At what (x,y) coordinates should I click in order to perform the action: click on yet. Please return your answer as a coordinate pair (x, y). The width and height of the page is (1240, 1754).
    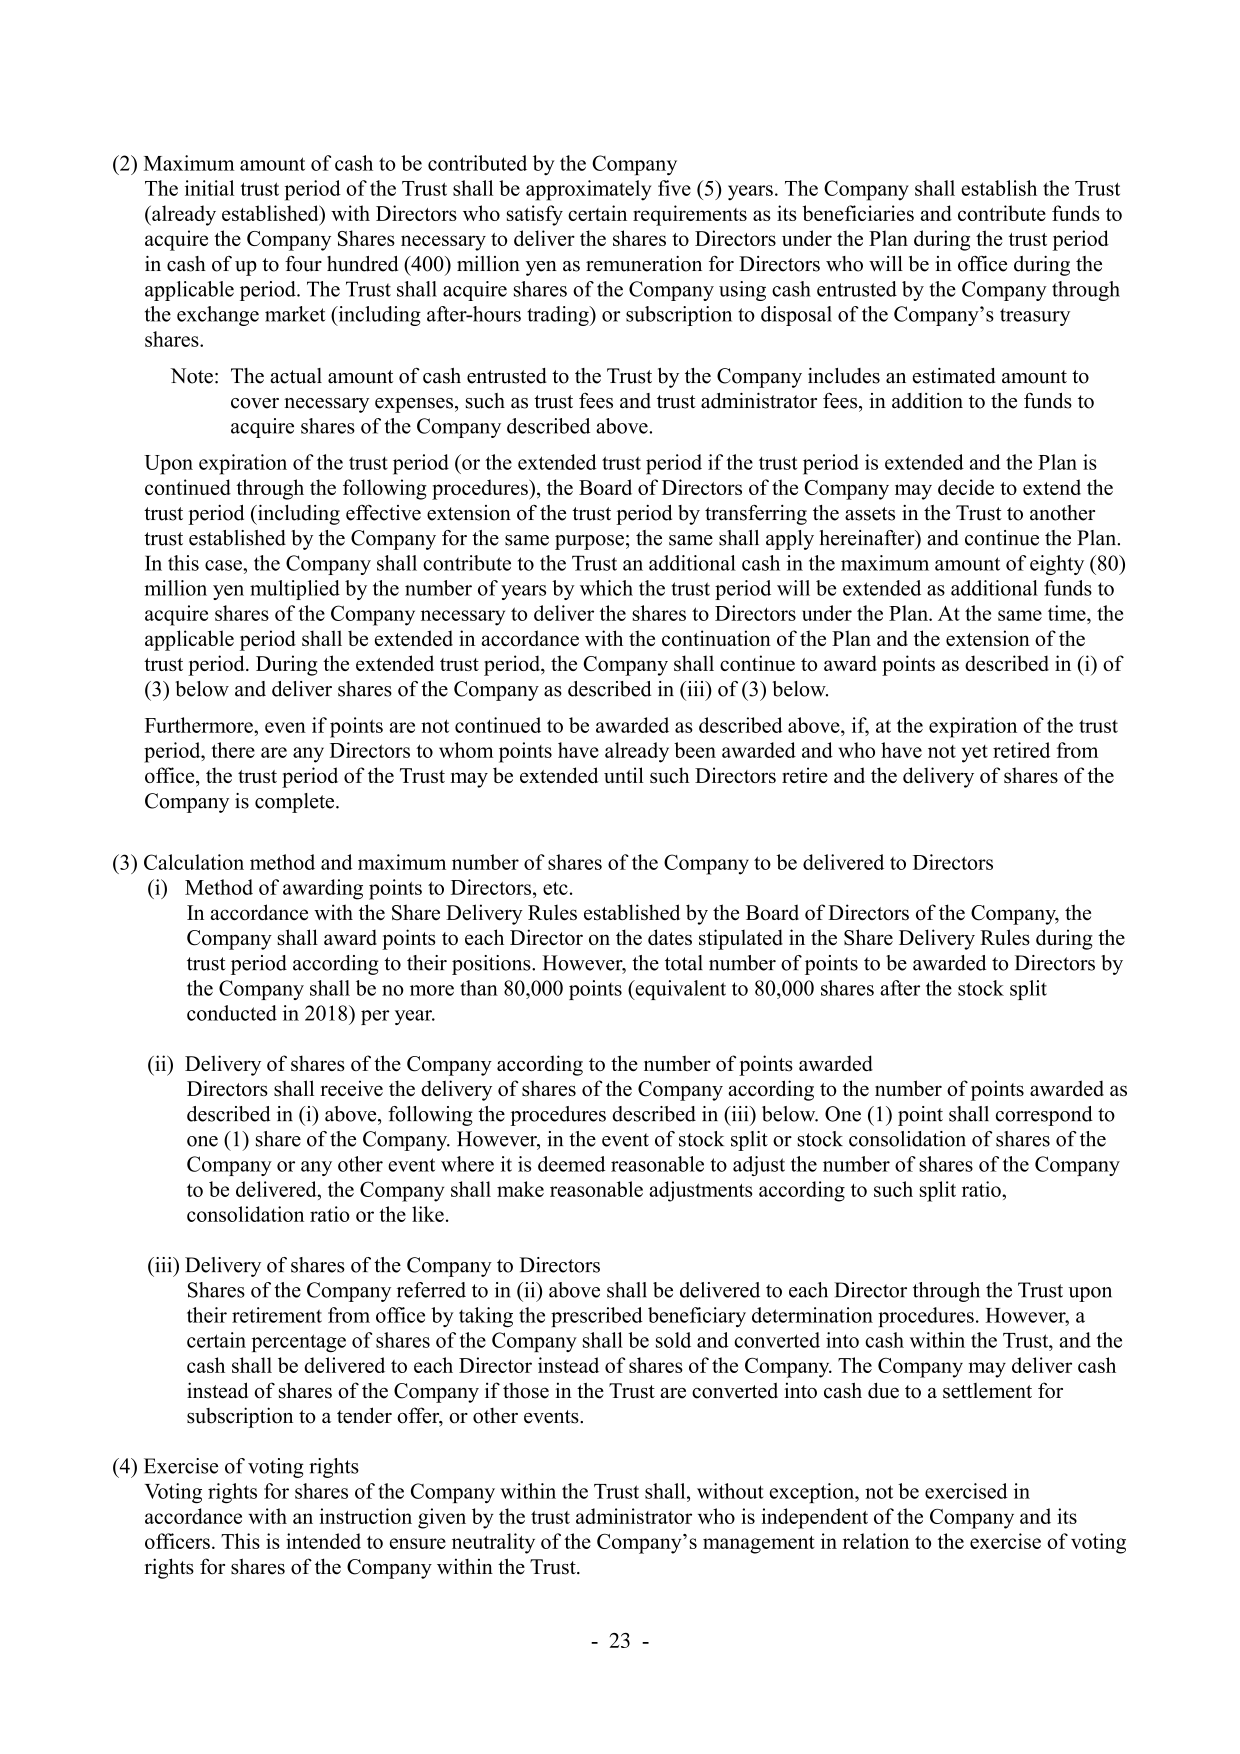
    Looking at the image, I should click on (975, 754).
